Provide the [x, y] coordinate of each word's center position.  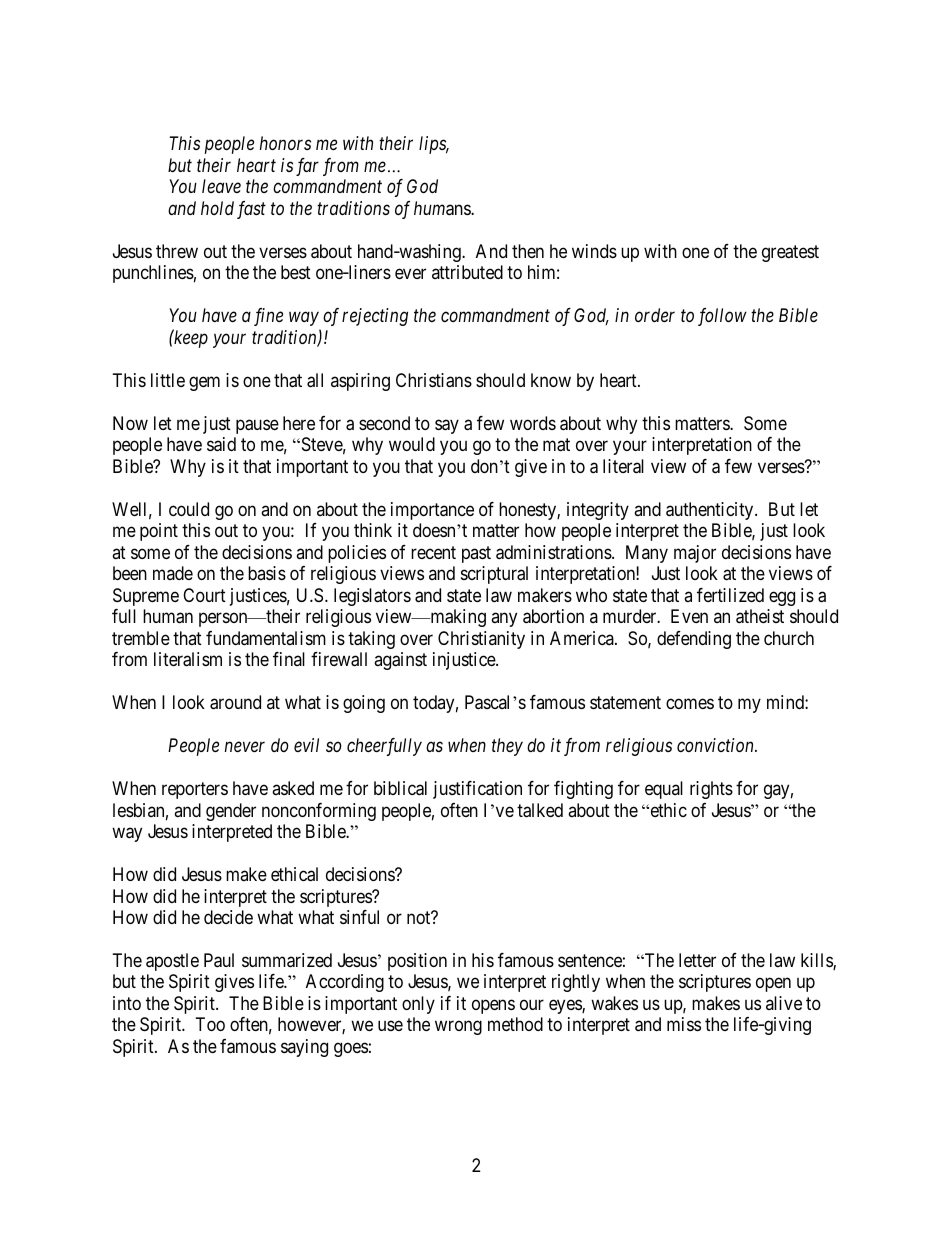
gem [204, 383]
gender [231, 812]
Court [204, 595]
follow [722, 317]
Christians [434, 380]
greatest [790, 253]
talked [540, 810]
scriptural [494, 575]
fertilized [730, 595]
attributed [467, 272]
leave [221, 186]
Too [210, 1024]
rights [711, 790]
